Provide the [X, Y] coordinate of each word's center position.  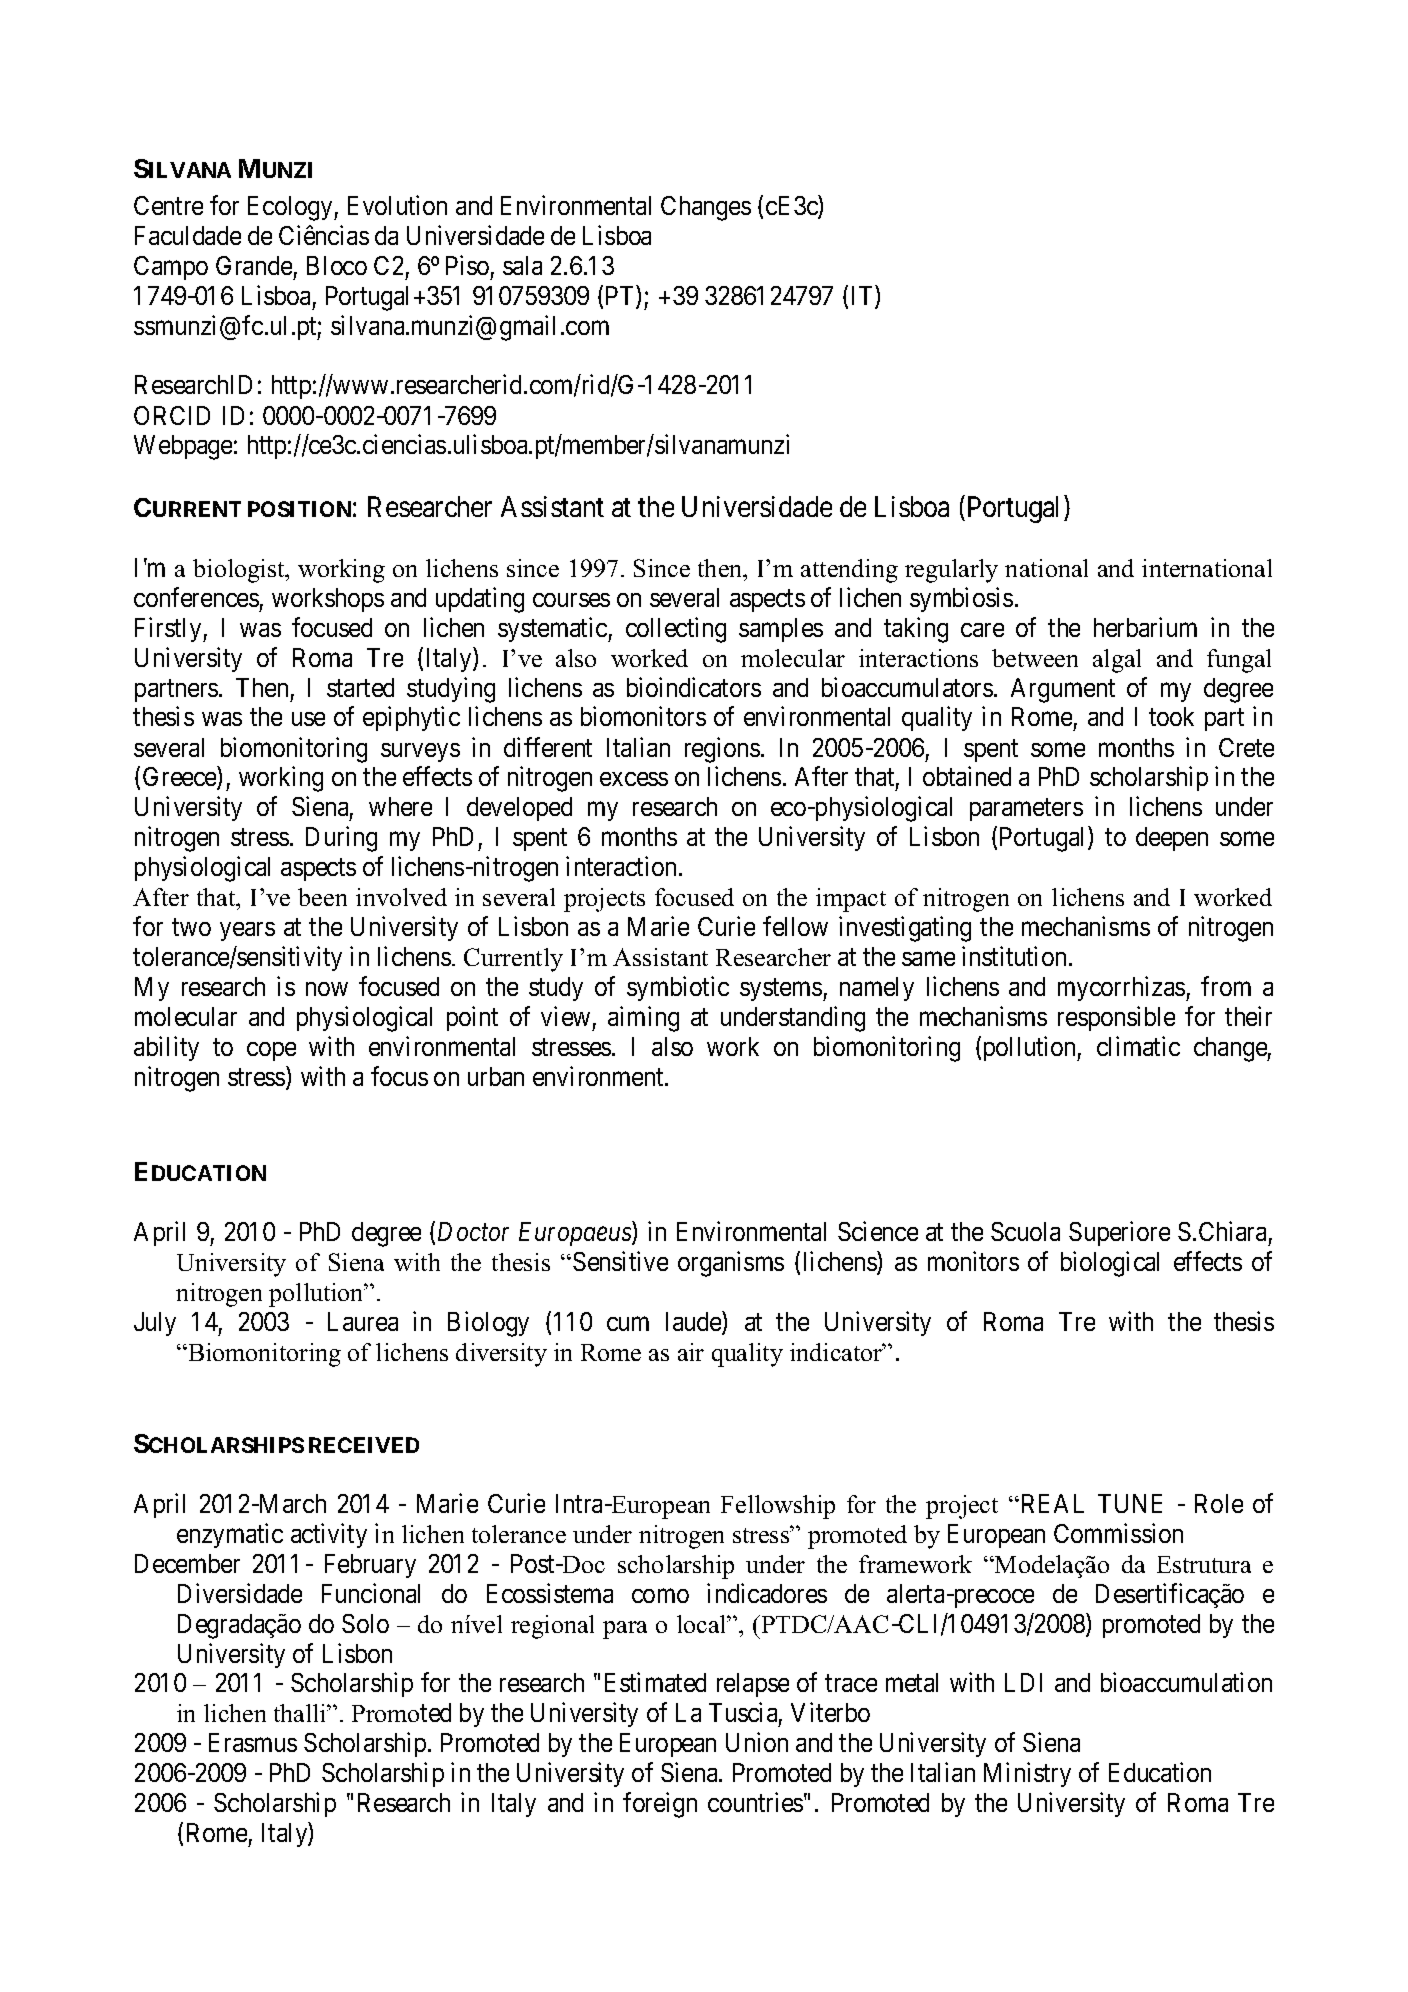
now [327, 989]
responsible [1116, 1018]
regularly [951, 571]
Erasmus [253, 1742]
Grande [254, 265]
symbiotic [678, 988]
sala [522, 265]
